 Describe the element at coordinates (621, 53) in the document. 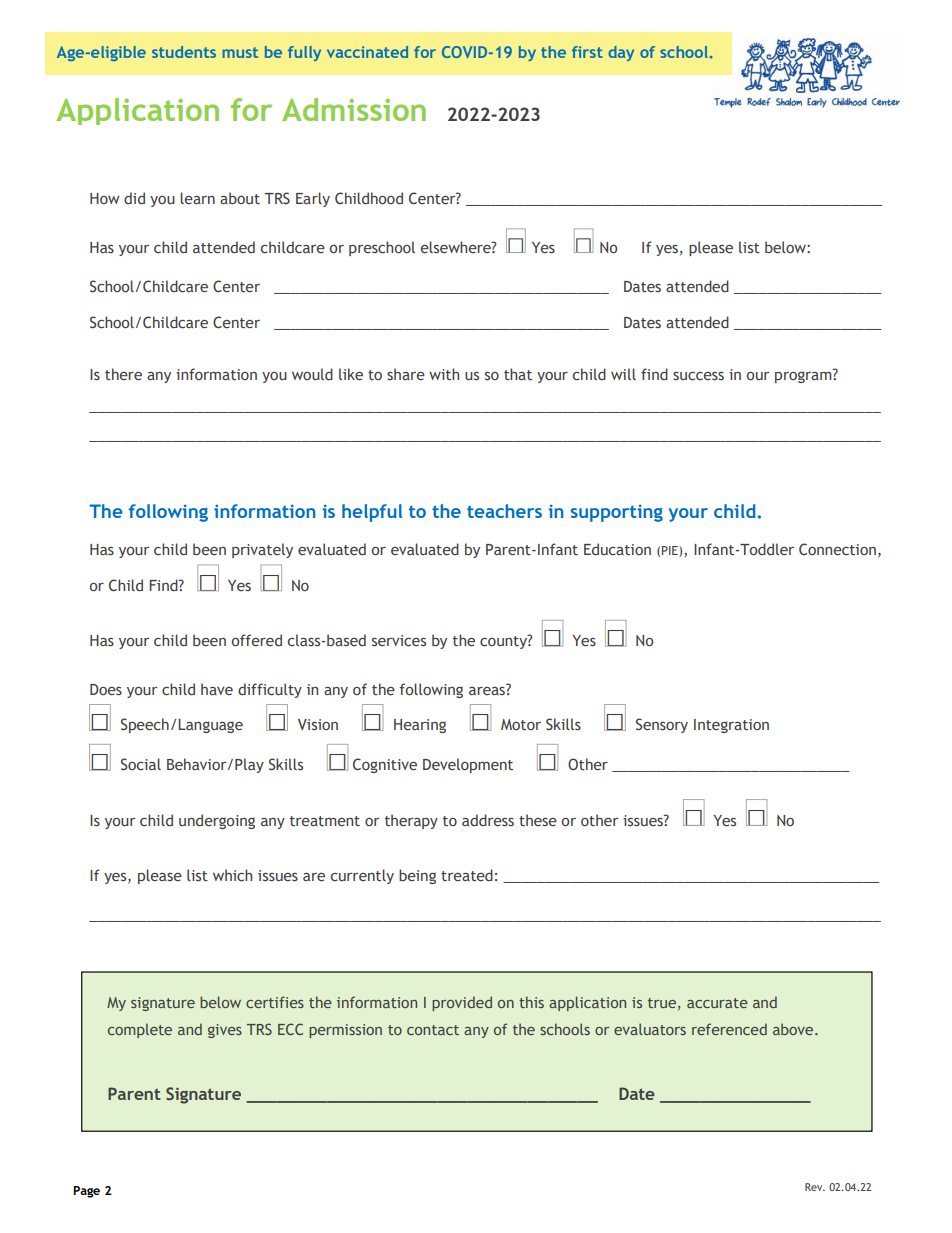

I see `day` at that location.
